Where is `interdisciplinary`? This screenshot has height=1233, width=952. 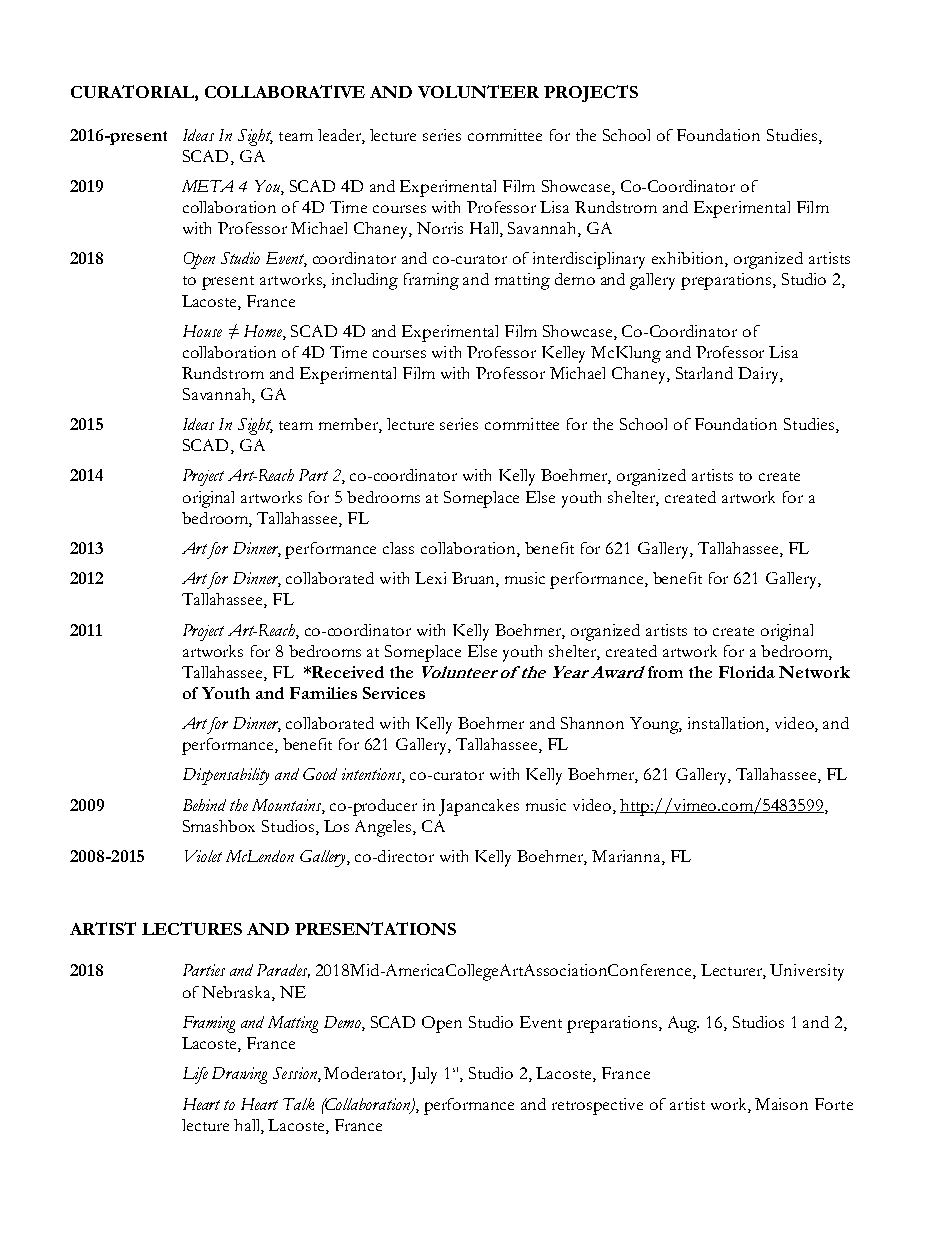 interdisciplinary is located at coordinates (589, 260).
